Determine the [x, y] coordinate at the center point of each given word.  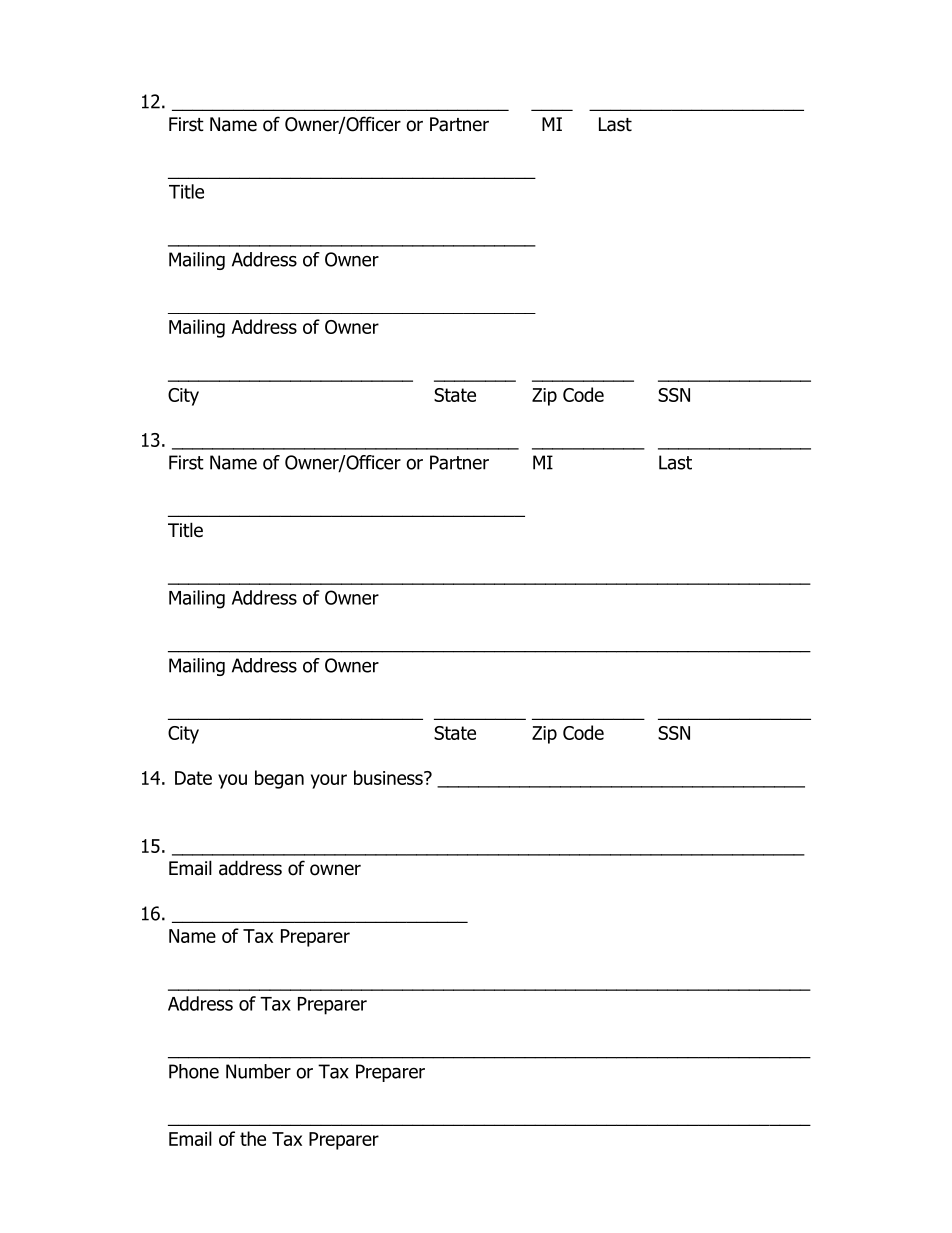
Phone [194, 1071]
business [389, 777]
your [329, 781]
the [253, 1138]
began [279, 779]
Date [193, 778]
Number [258, 1071]
